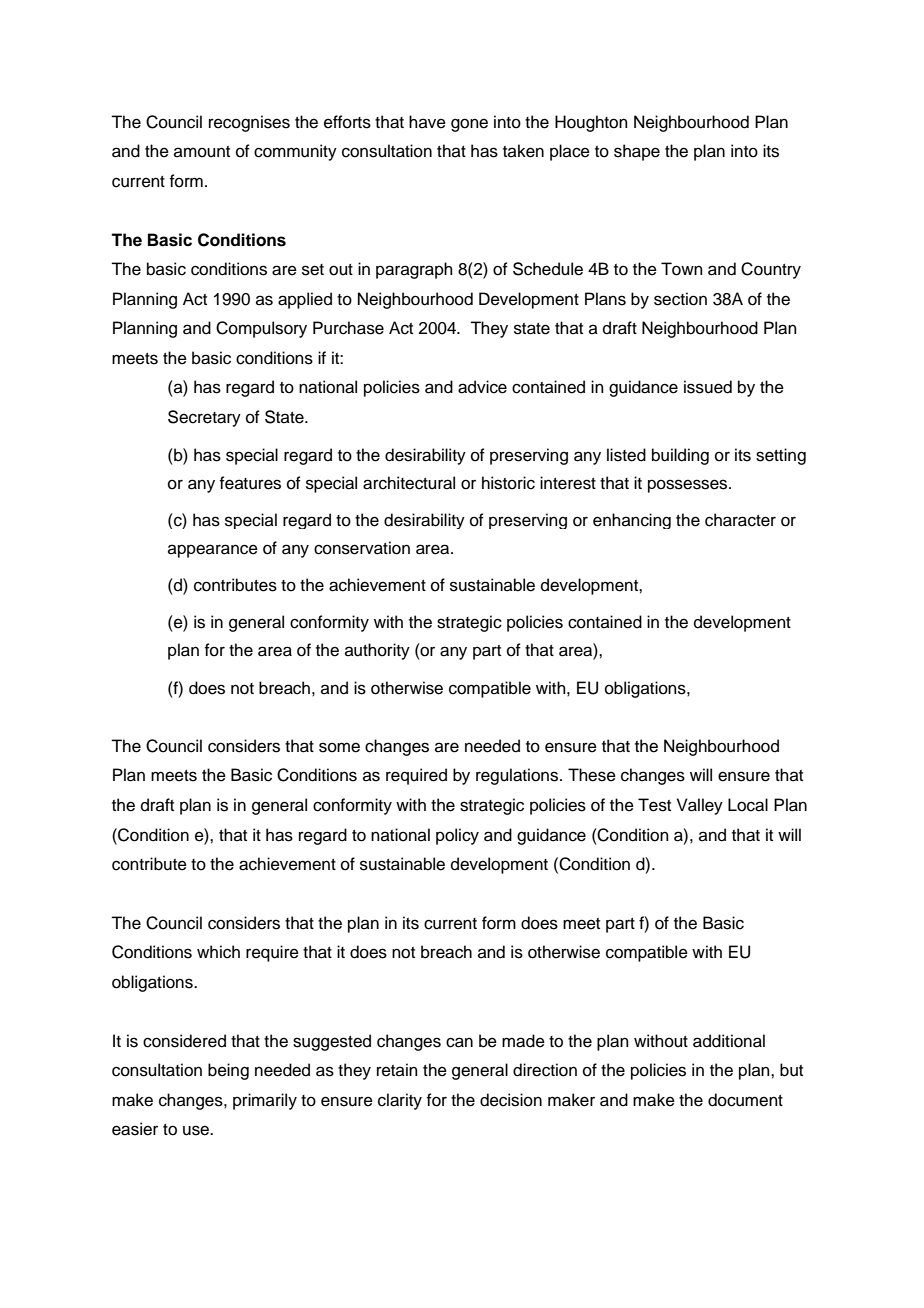  I want to click on regulations, so click(518, 776).
